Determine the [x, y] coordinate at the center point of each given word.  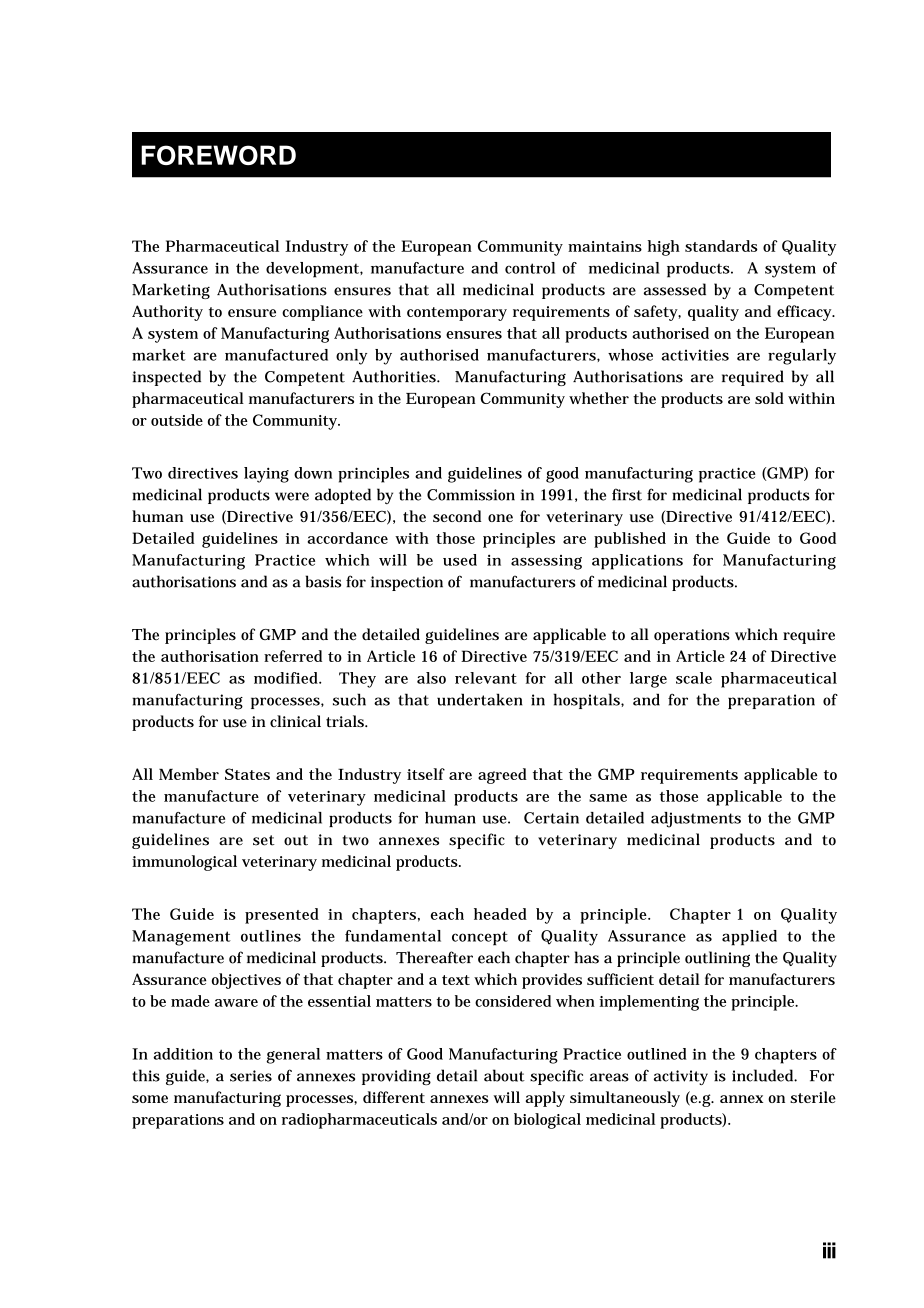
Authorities [394, 376]
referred [293, 656]
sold [769, 398]
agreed [502, 776]
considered [513, 1001]
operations [692, 636]
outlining [717, 959]
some [150, 1099]
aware [236, 1003]
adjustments [696, 820]
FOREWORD [218, 155]
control [530, 268]
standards [721, 246]
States [247, 774]
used [460, 560]
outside [177, 420]
